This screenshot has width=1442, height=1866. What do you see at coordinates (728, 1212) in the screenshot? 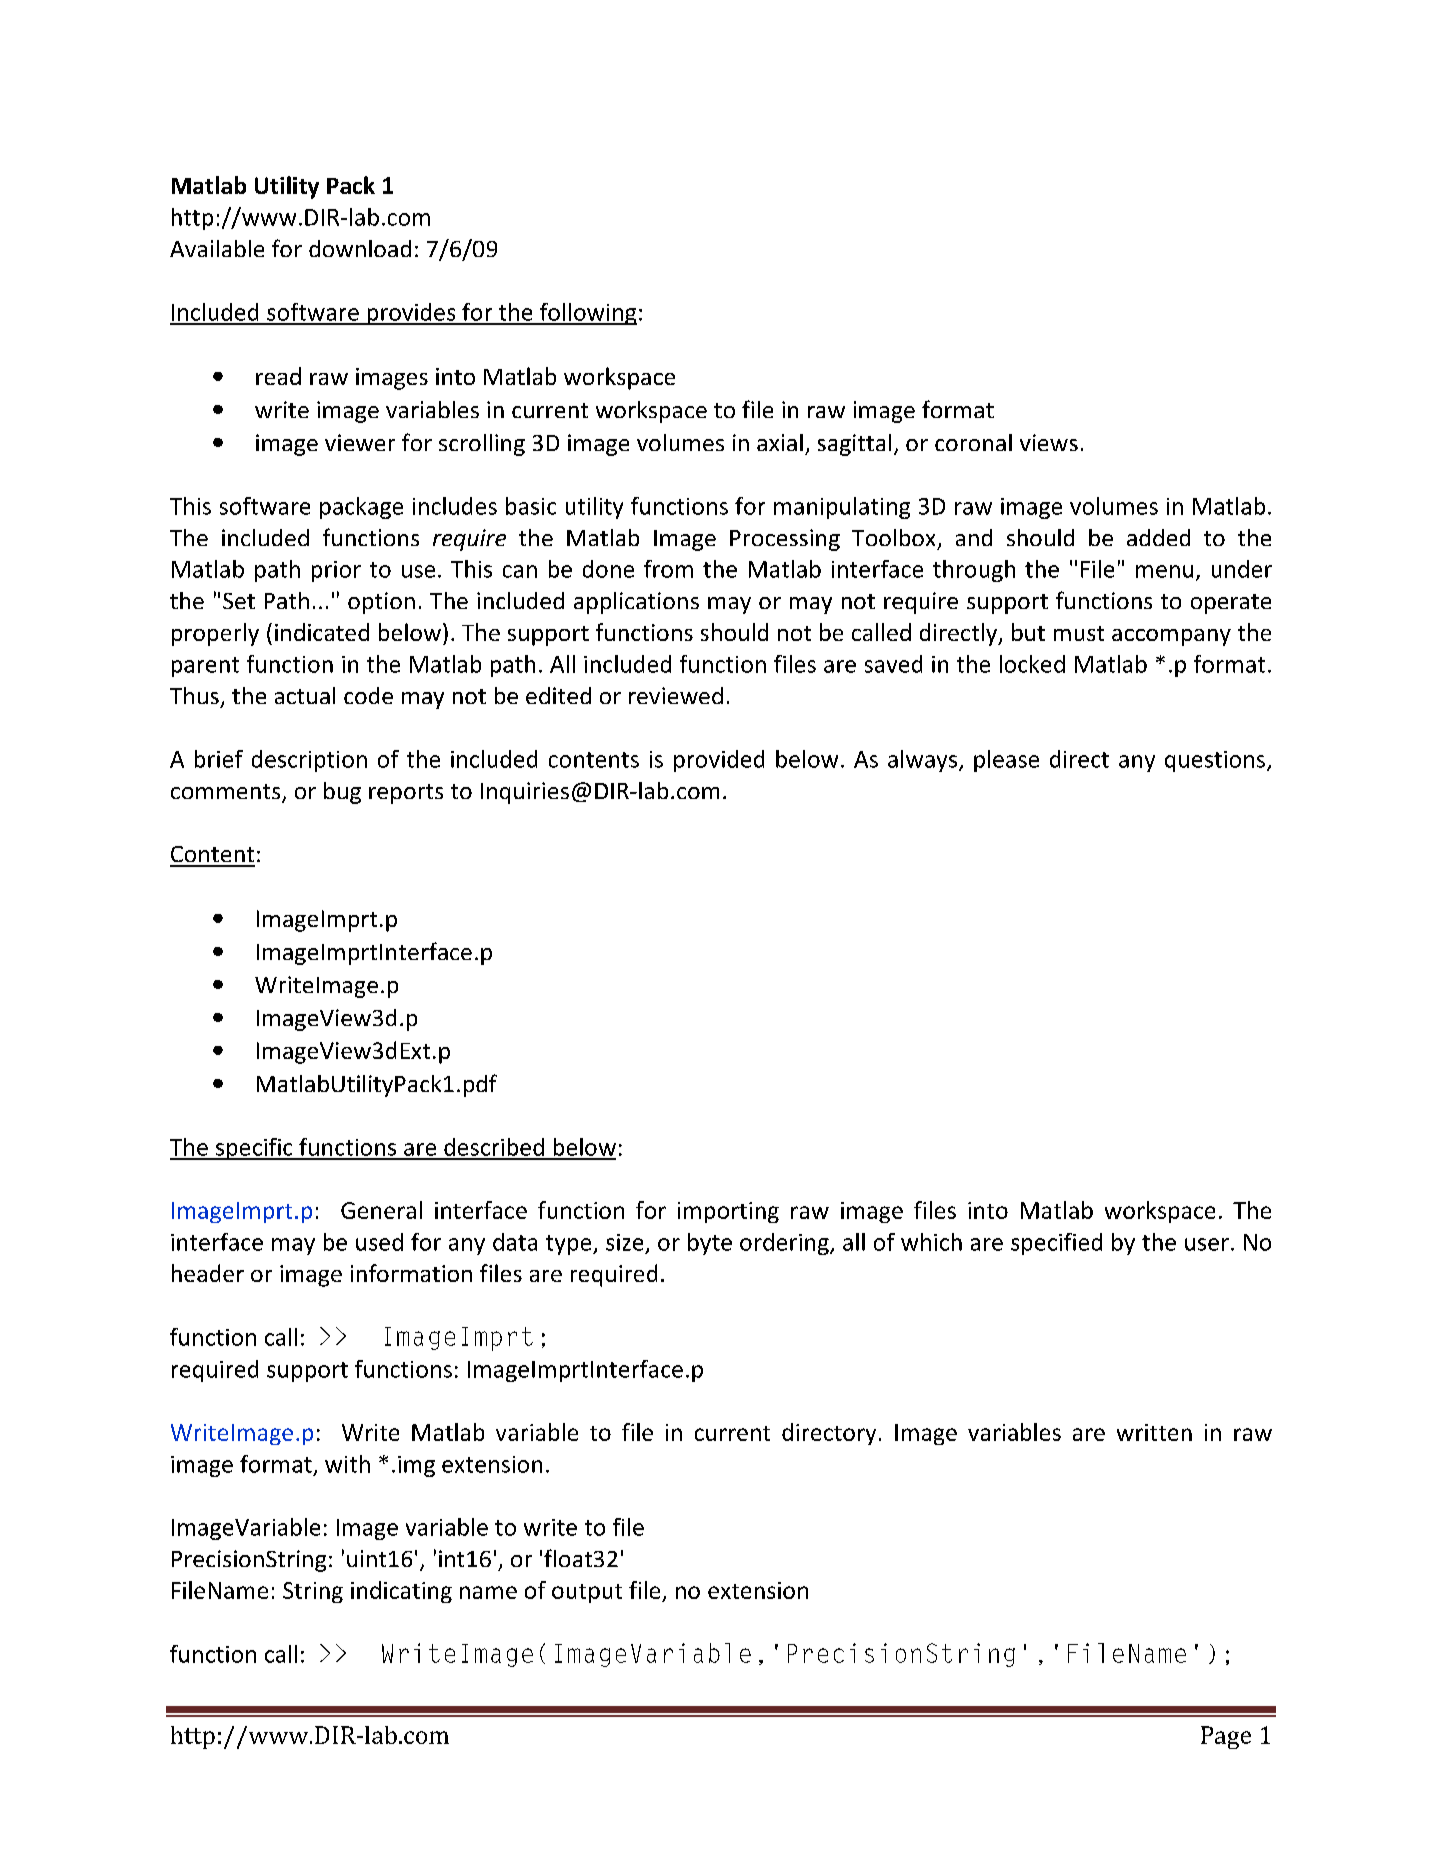
I see `importing` at bounding box center [728, 1212].
